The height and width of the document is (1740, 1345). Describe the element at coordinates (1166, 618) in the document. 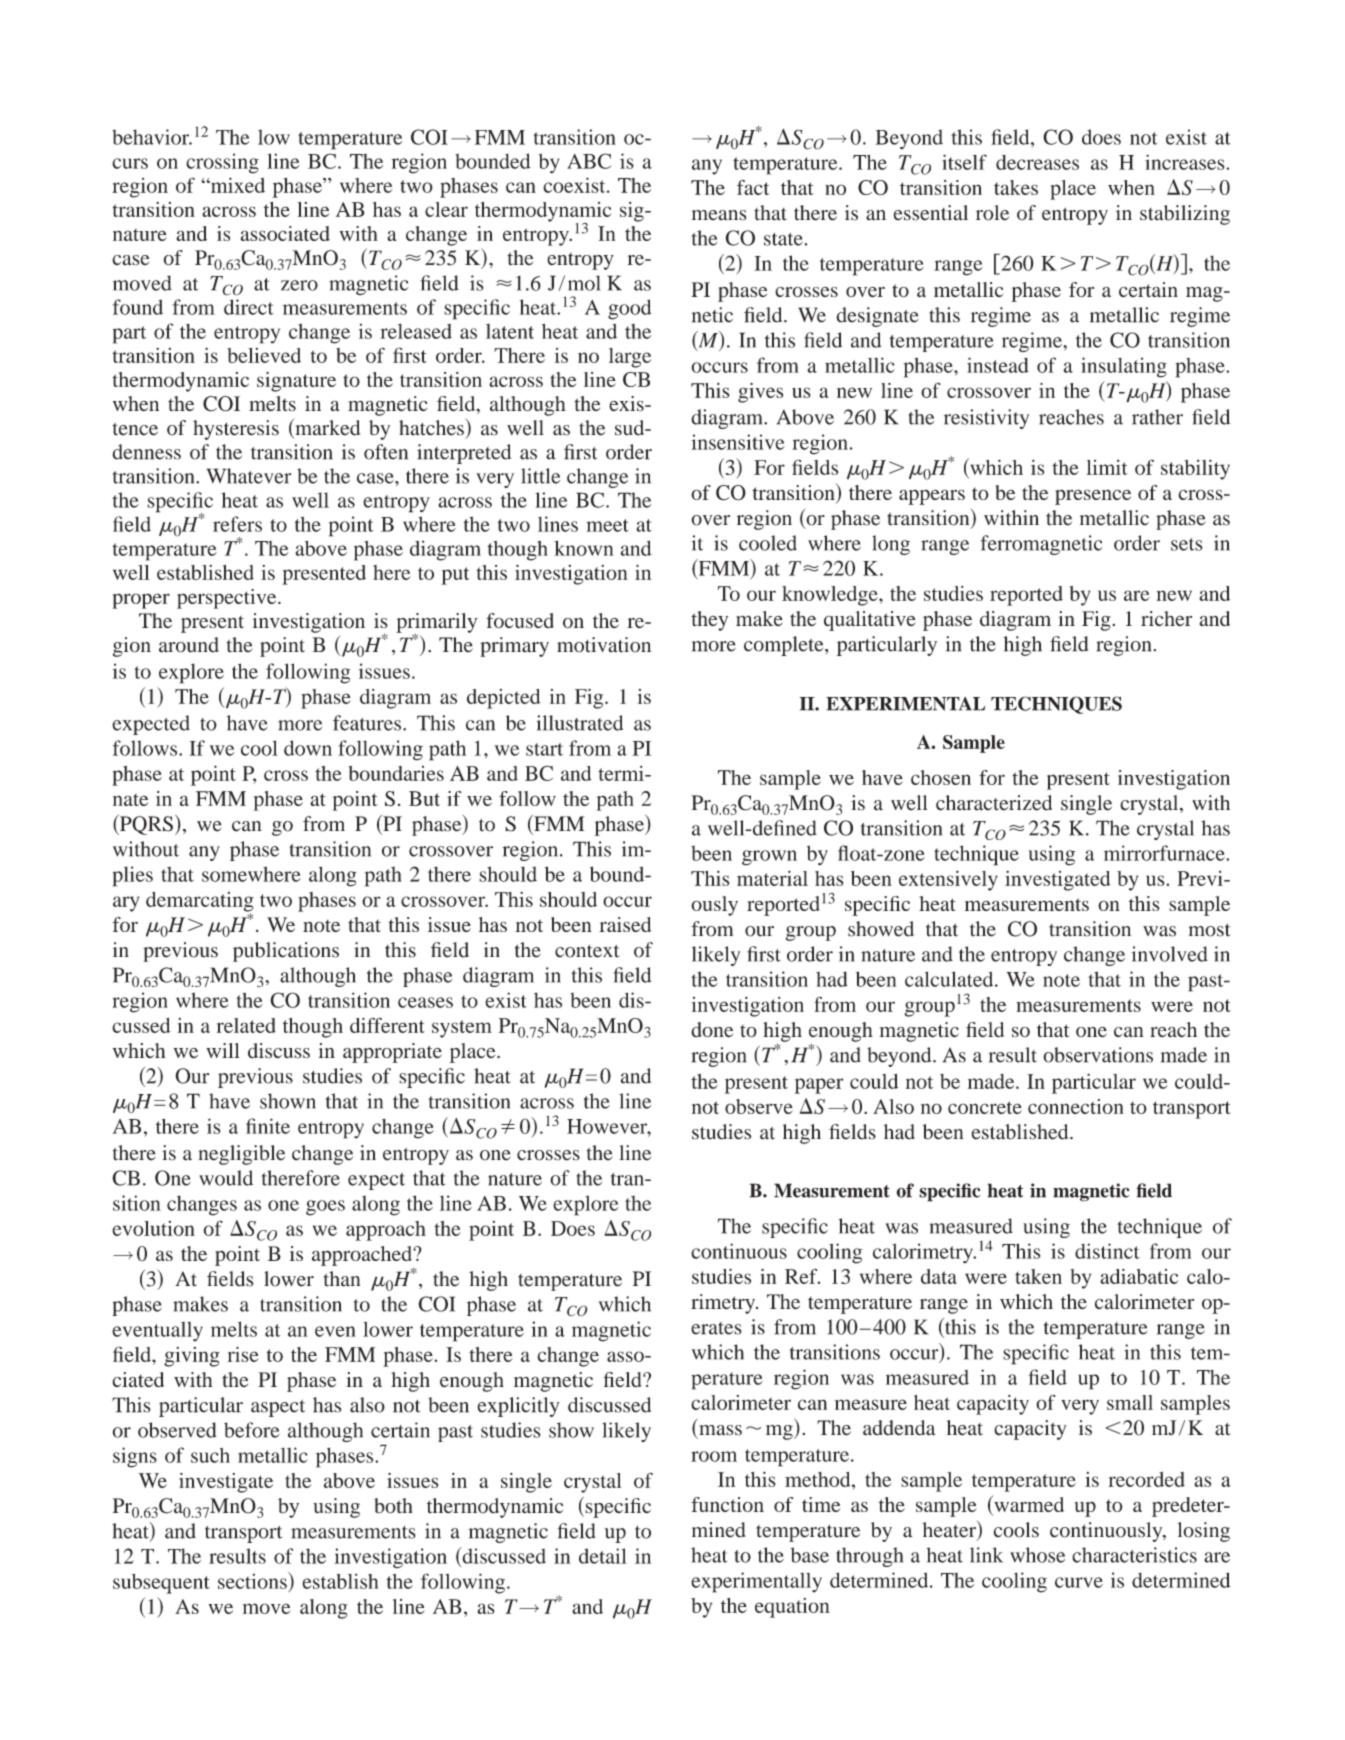

I see `richer` at that location.
